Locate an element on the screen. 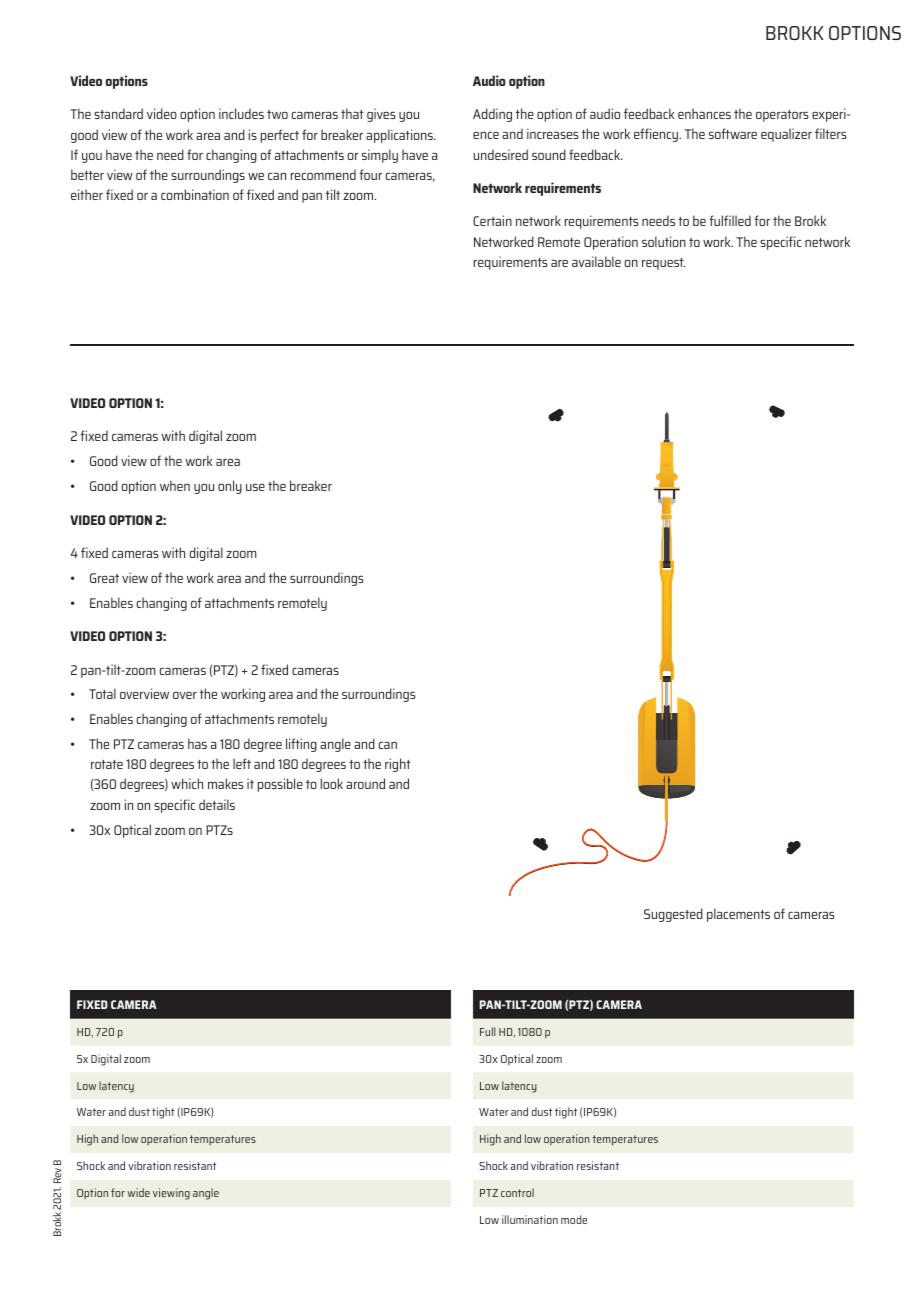  combination is located at coordinates (195, 194).
